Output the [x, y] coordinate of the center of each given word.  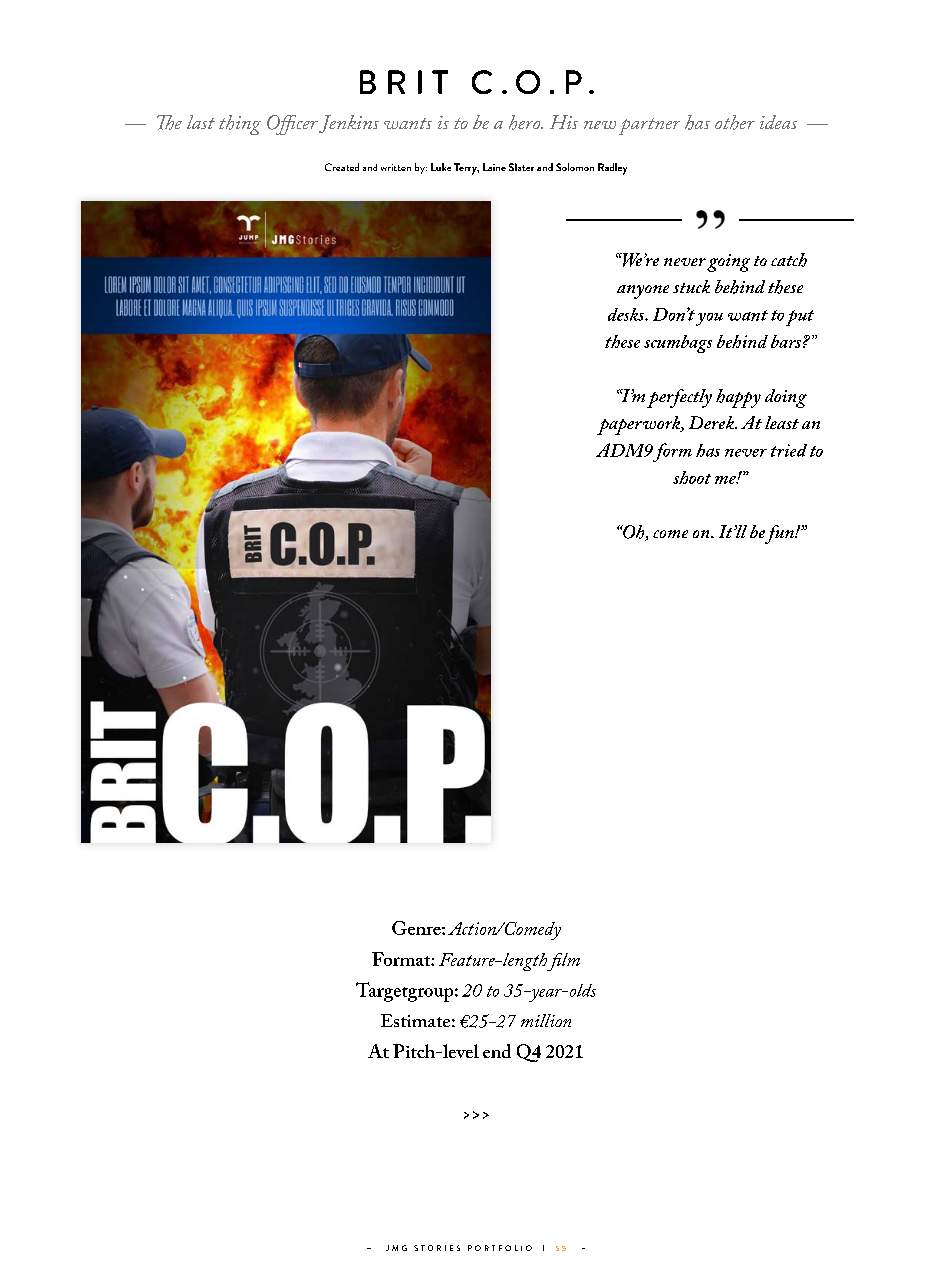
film [563, 962]
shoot [692, 477]
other [735, 122]
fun [779, 534]
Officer [292, 125]
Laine [494, 167]
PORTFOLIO [500, 1248]
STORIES [437, 1248]
